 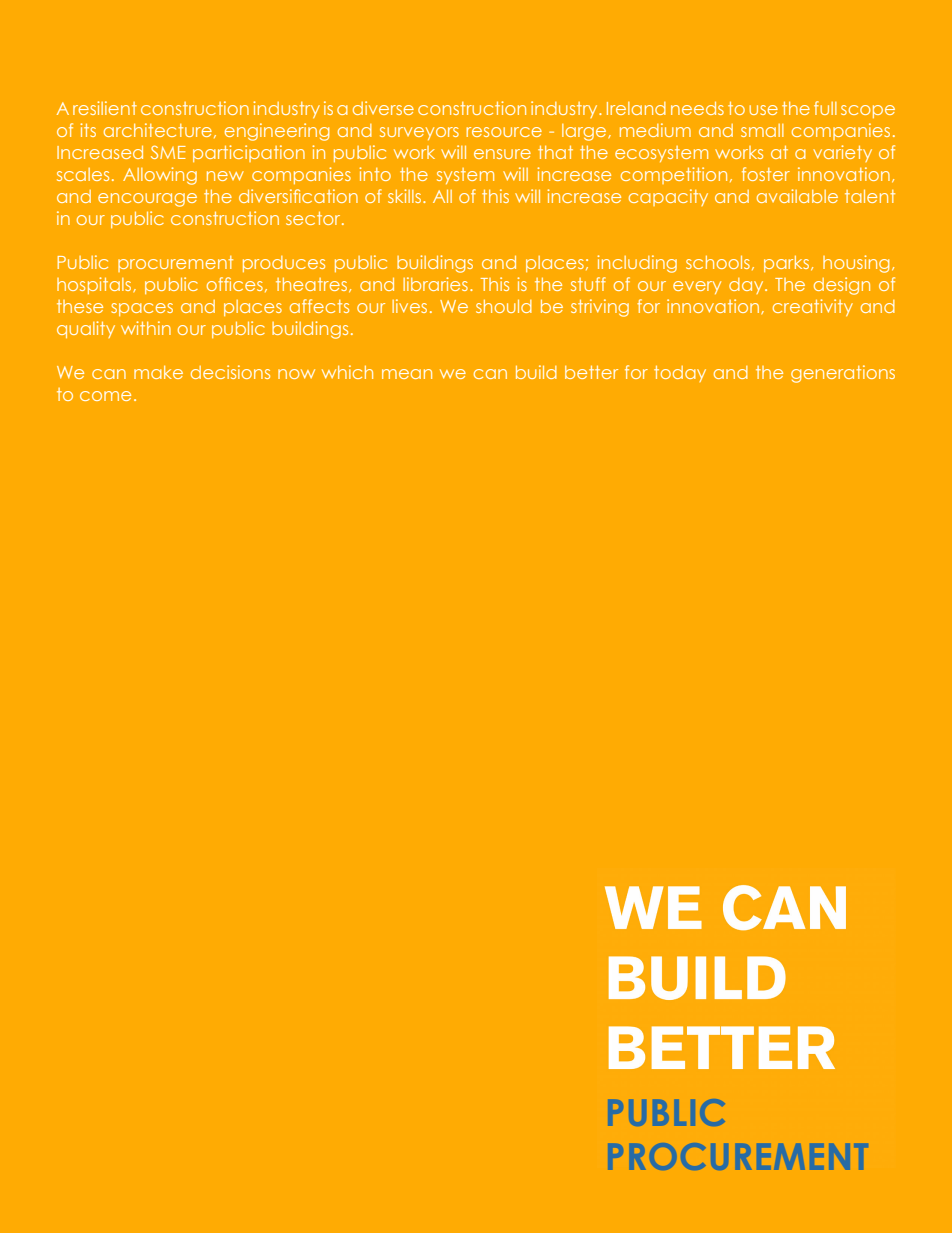 I want to click on mean, so click(x=407, y=374).
